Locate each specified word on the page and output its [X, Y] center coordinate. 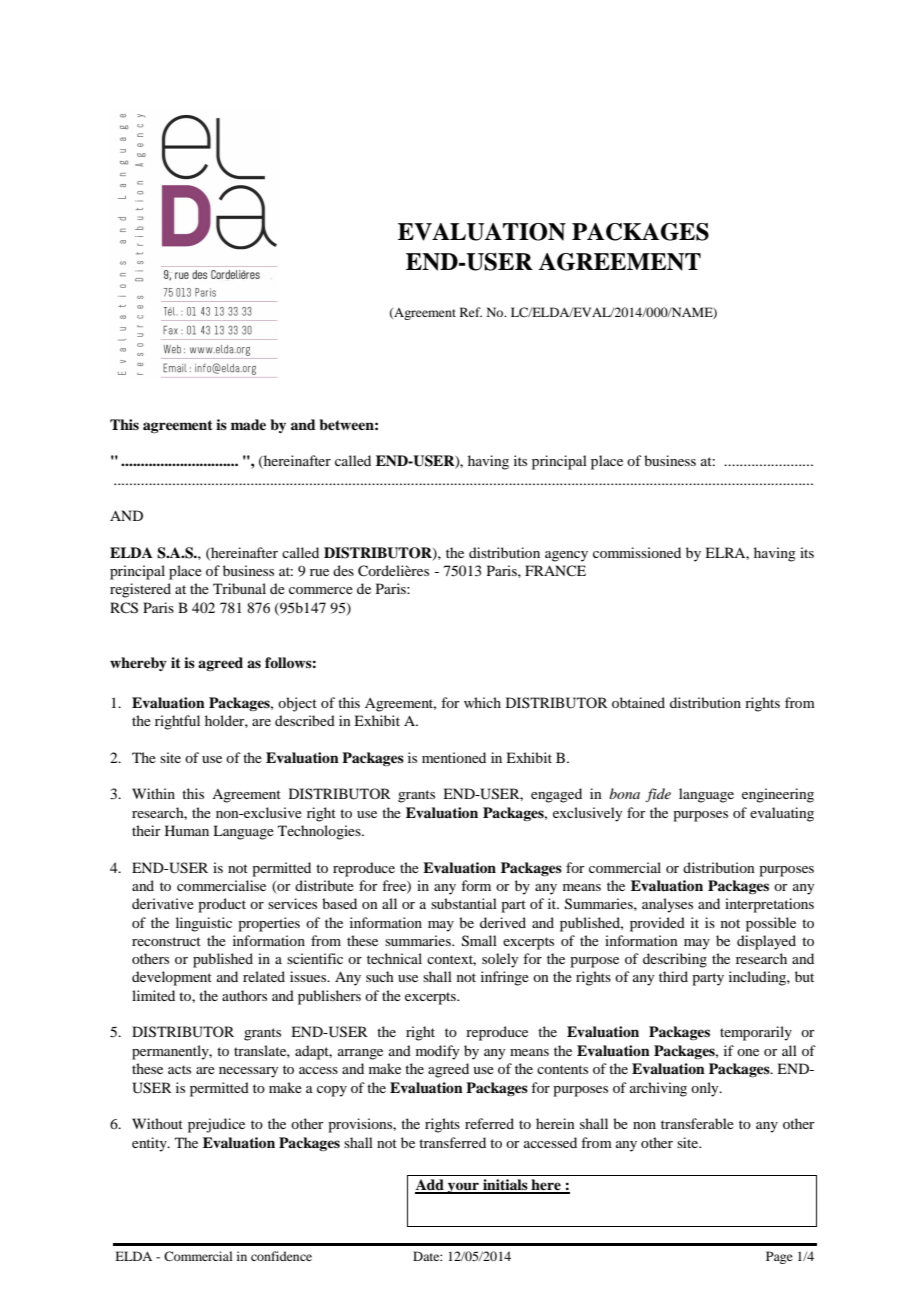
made [248, 424]
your [463, 1188]
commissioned [637, 552]
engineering [778, 795]
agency [566, 556]
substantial [464, 903]
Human [187, 830]
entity [150, 1144]
